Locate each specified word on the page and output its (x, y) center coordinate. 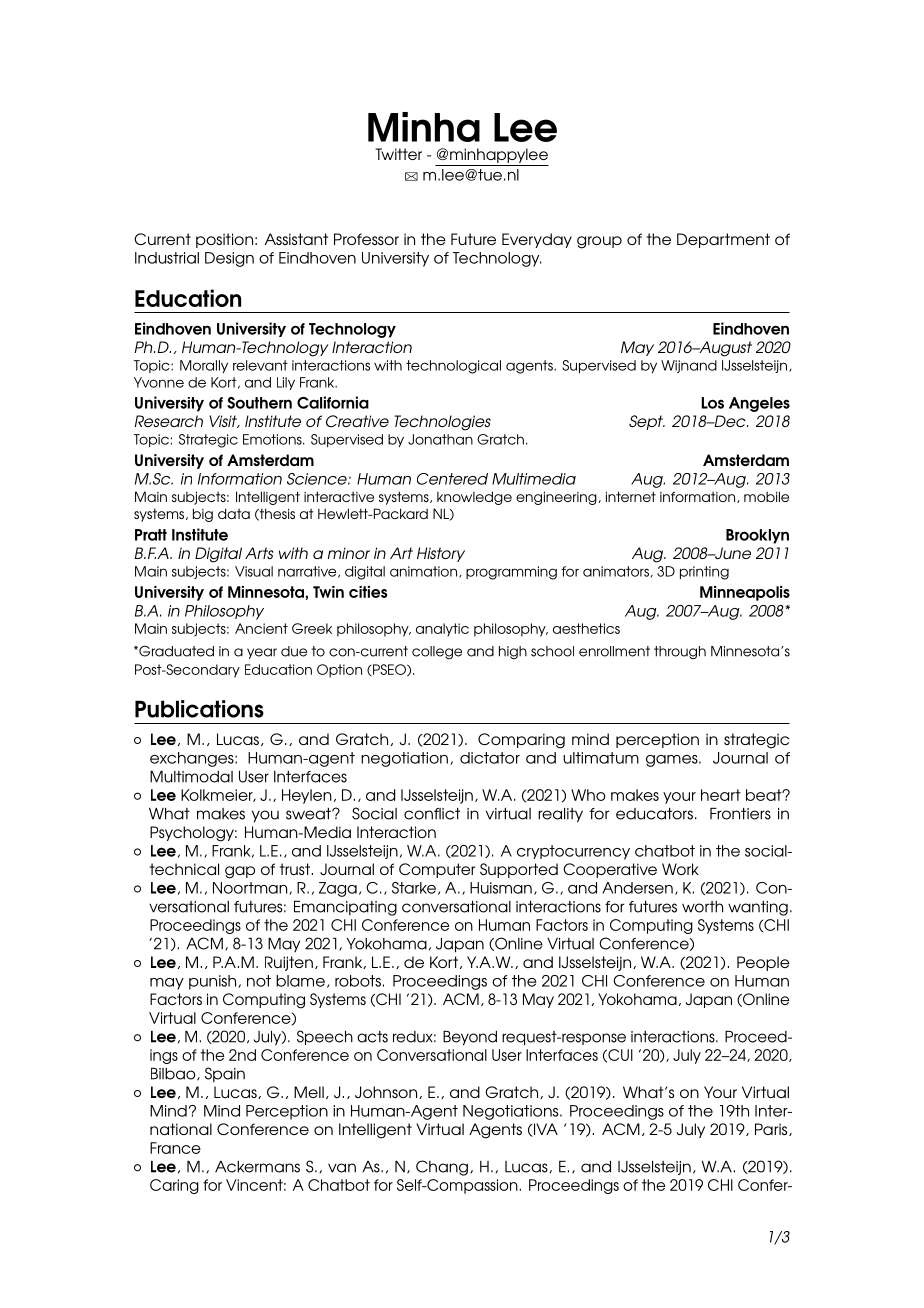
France (175, 1148)
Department (723, 240)
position (224, 240)
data (234, 513)
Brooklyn (757, 536)
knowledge (474, 498)
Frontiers (740, 814)
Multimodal (191, 777)
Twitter (398, 154)
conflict (432, 814)
